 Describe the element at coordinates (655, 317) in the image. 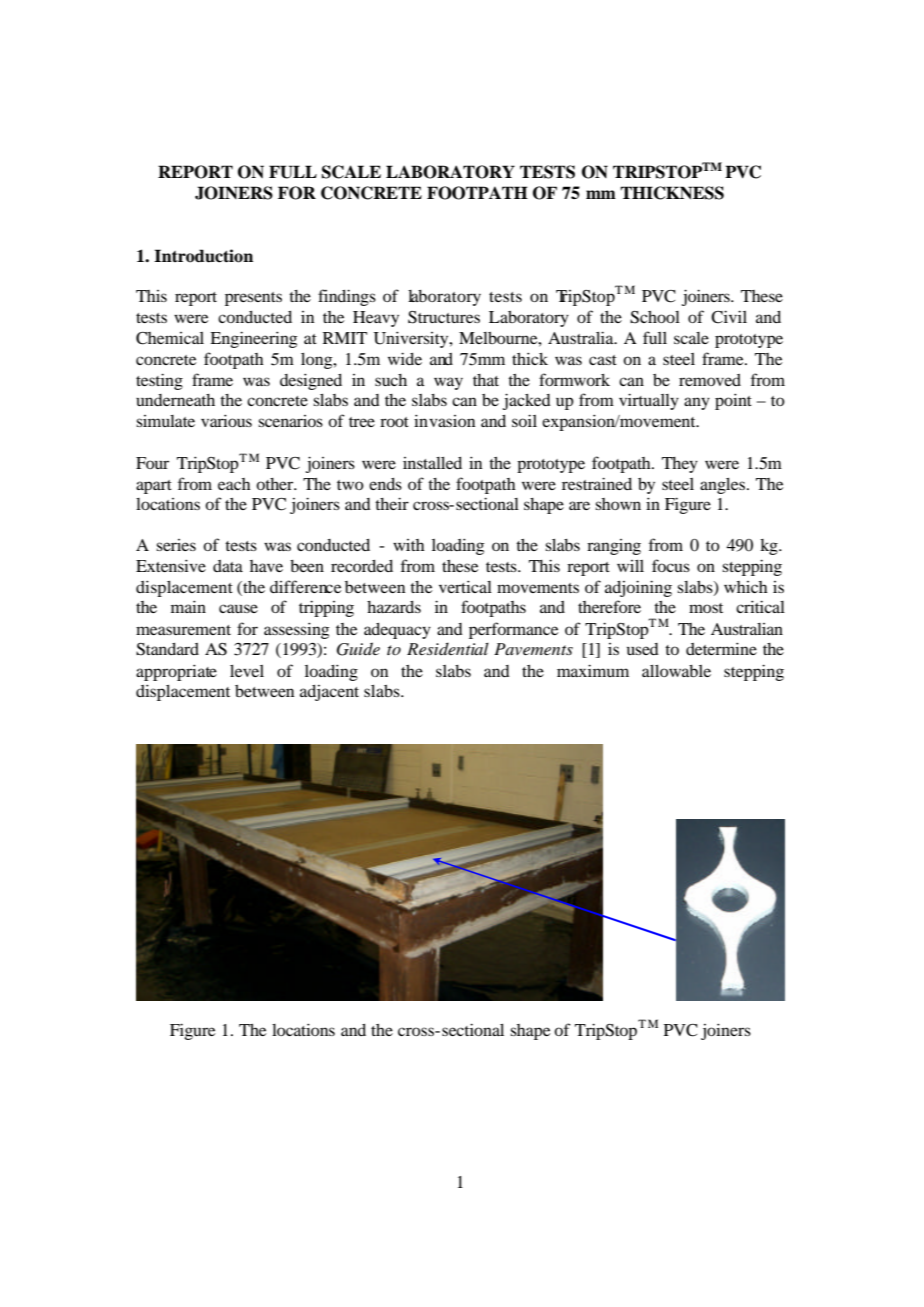

I see `School` at that location.
